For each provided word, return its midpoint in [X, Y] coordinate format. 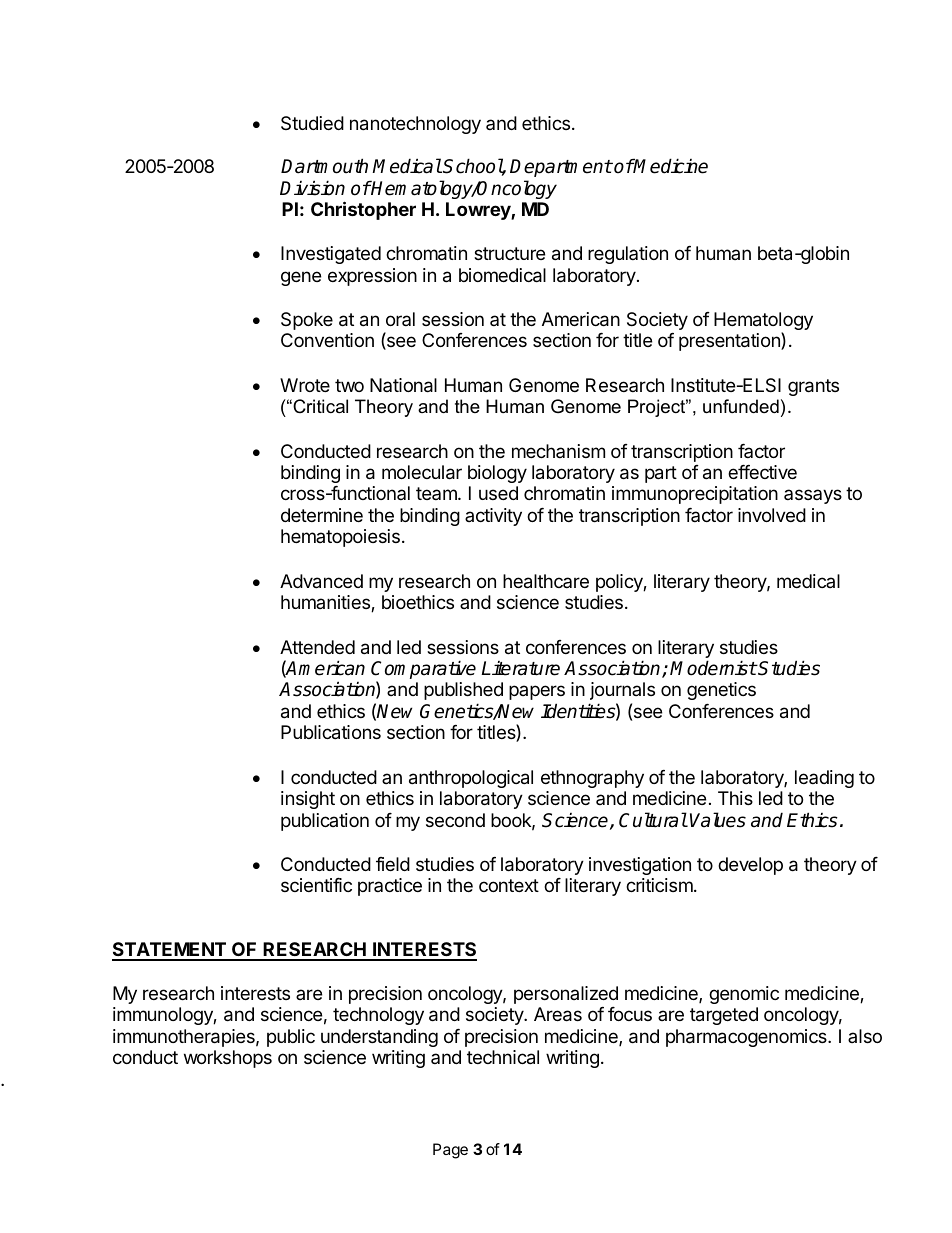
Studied [312, 123]
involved [772, 515]
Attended [317, 647]
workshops [228, 1059]
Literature [520, 668]
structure [509, 253]
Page [450, 1151]
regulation [628, 255]
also [865, 1036]
